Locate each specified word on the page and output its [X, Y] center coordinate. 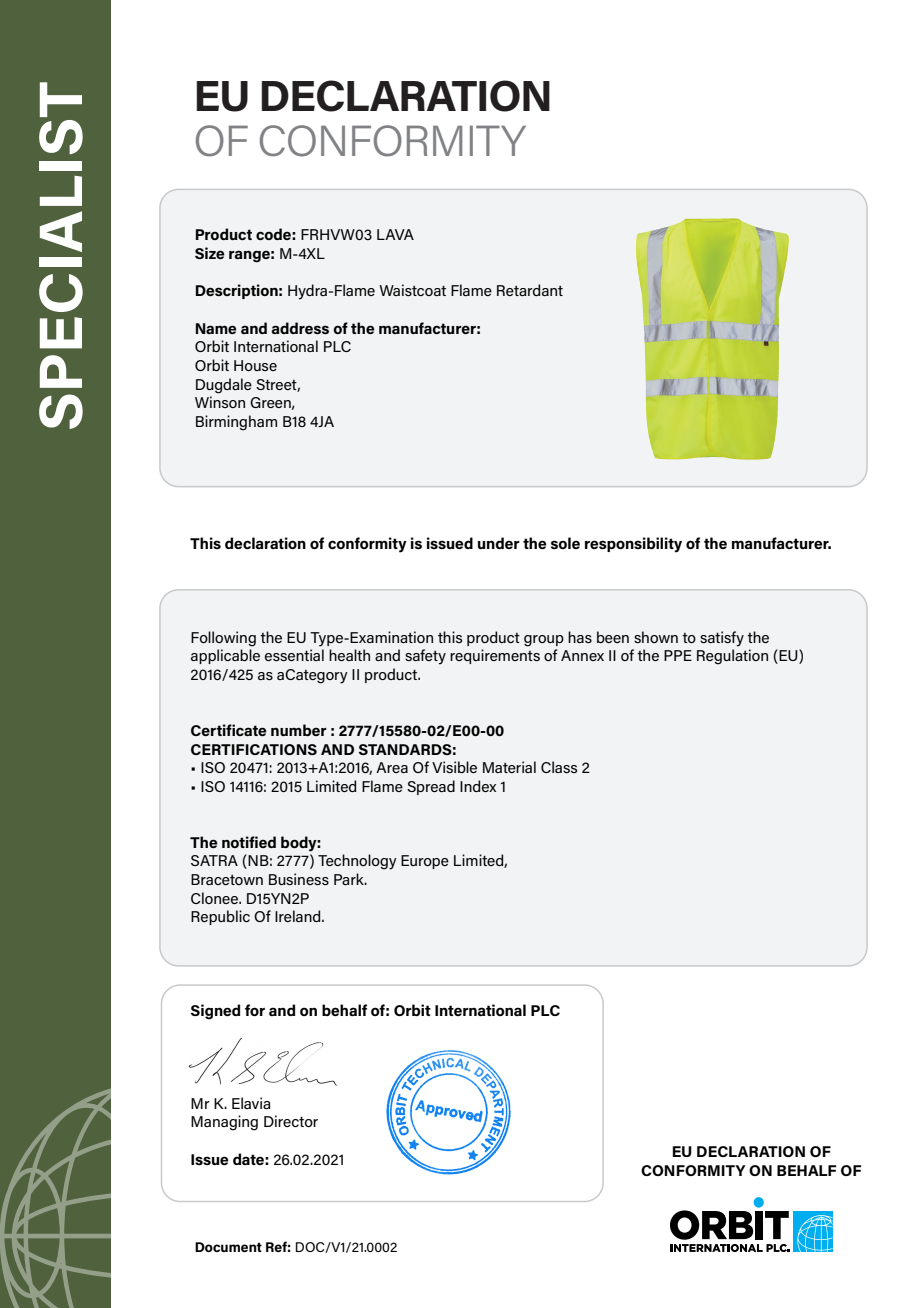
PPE [678, 655]
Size [210, 253]
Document [228, 1247]
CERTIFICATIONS [254, 749]
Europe [425, 862]
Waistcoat [412, 290]
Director [291, 1121]
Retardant [530, 290]
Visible [454, 767]
